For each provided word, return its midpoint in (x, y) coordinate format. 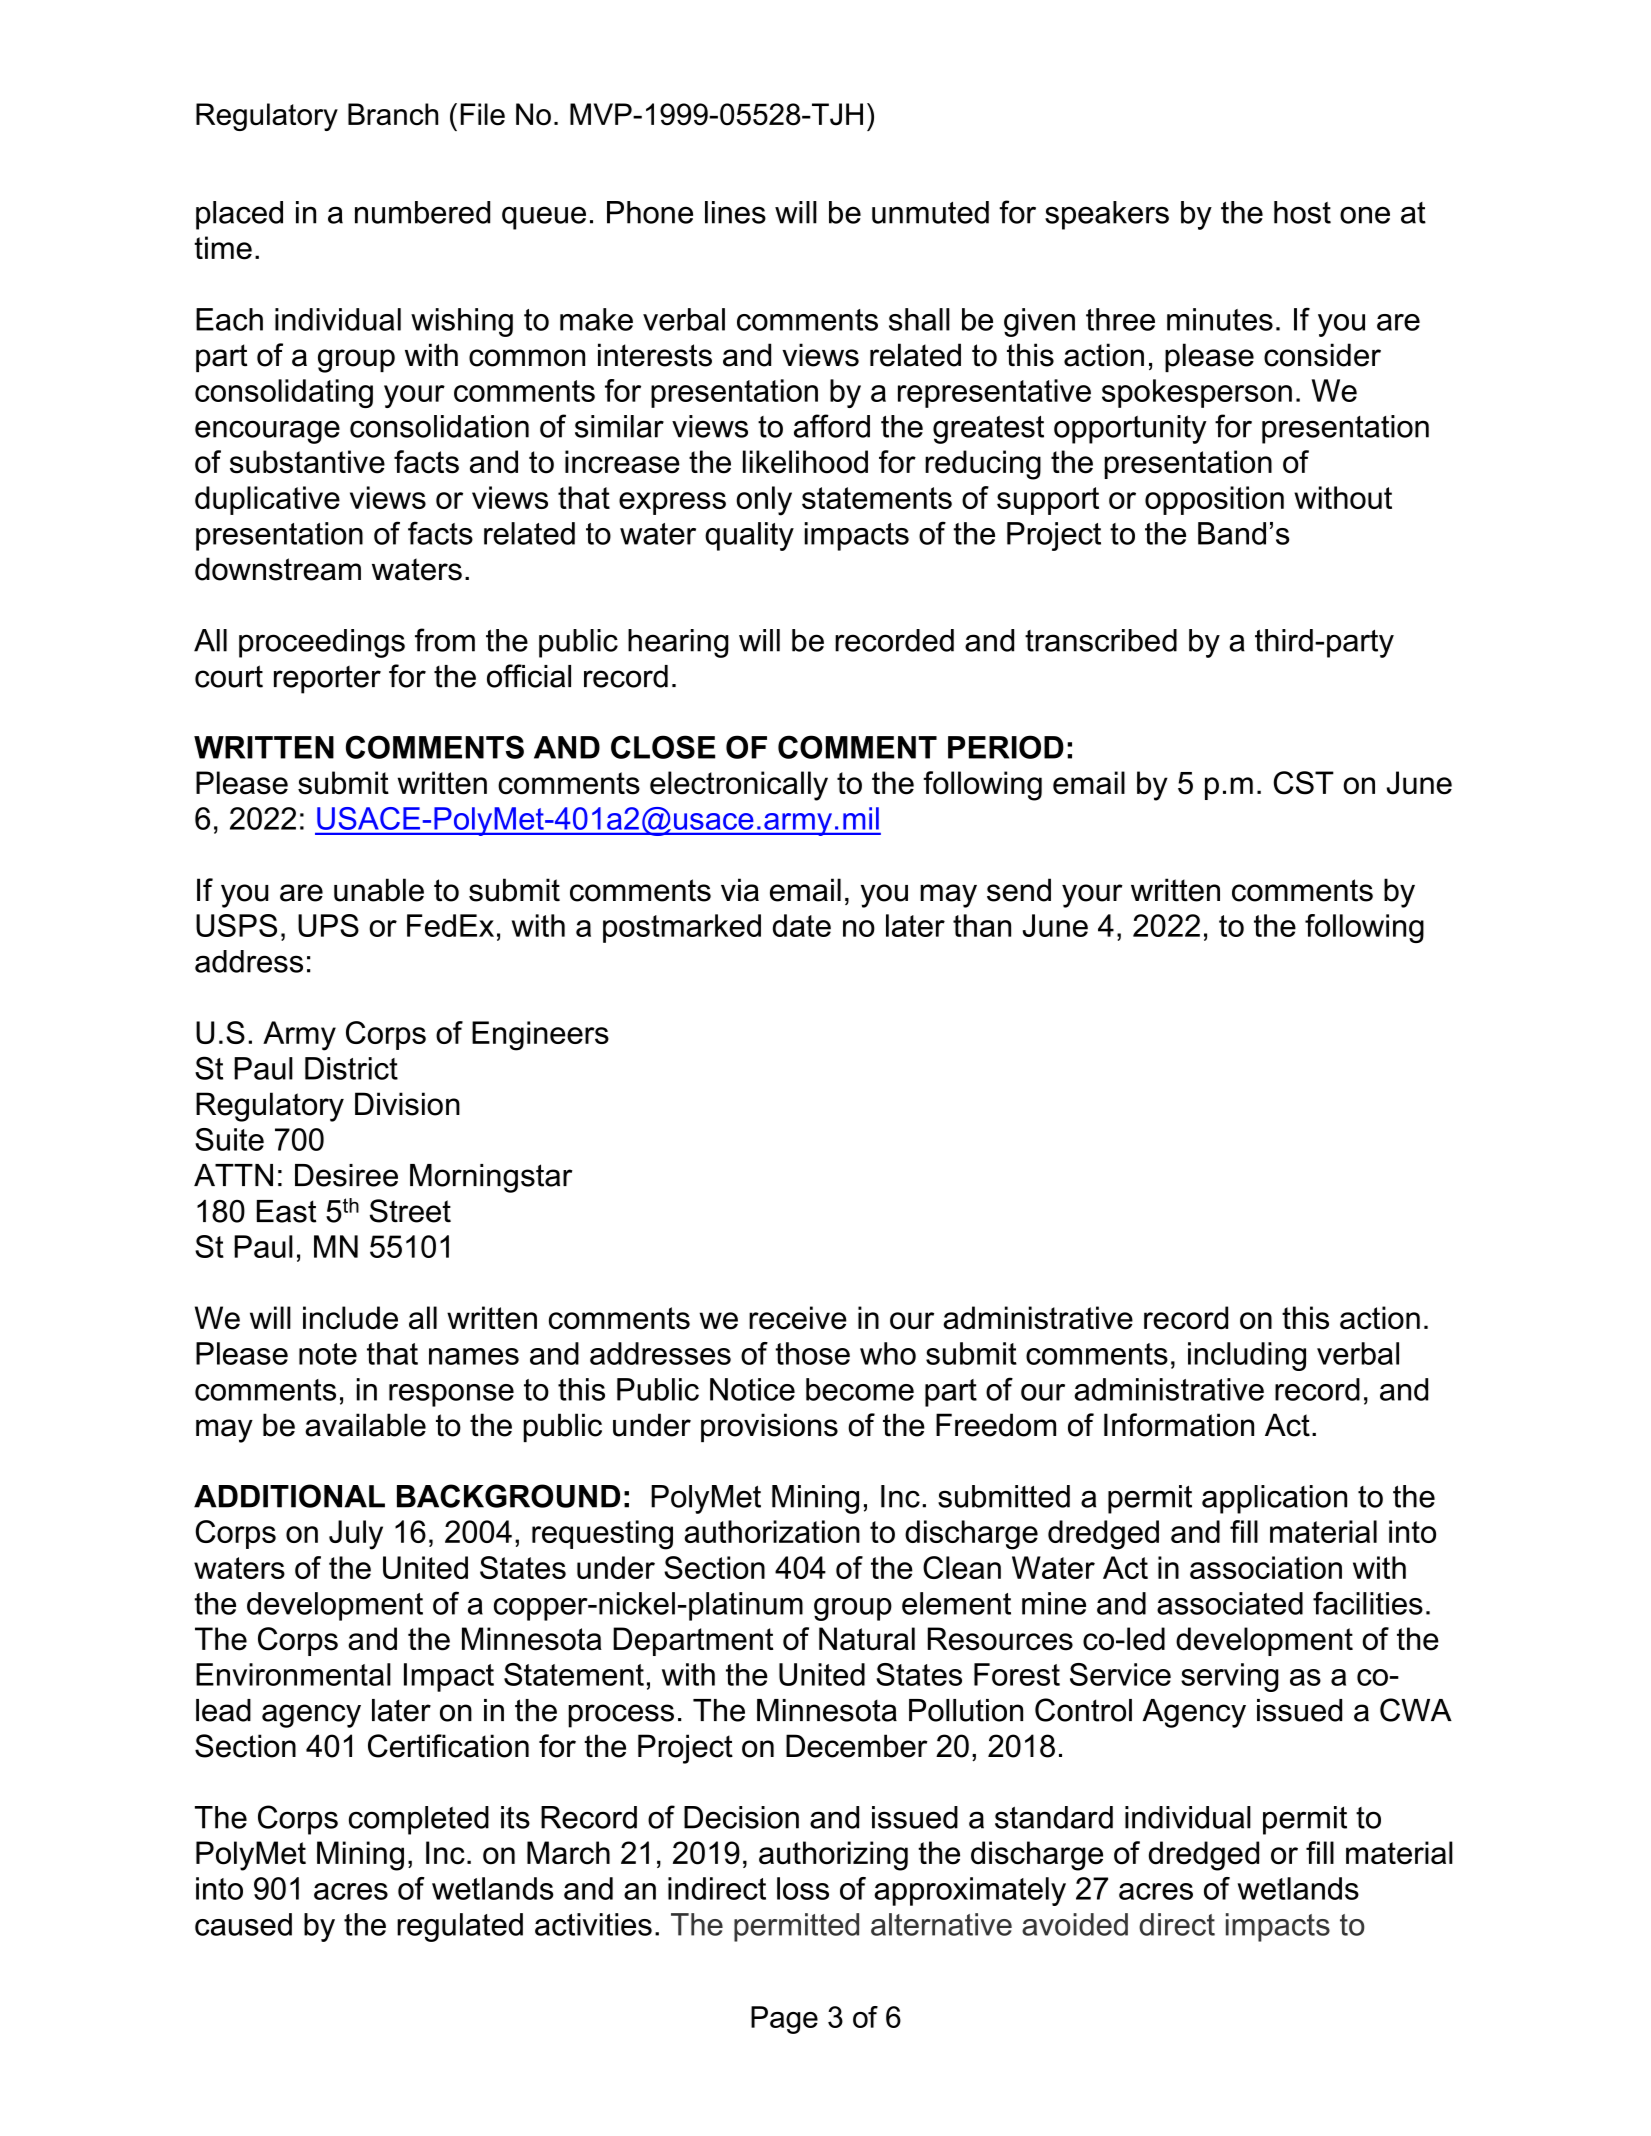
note (328, 1354)
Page (784, 2020)
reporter (327, 679)
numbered (422, 212)
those (812, 1353)
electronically (739, 786)
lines (735, 212)
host (1302, 212)
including (1247, 1356)
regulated (460, 1927)
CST (1303, 783)
